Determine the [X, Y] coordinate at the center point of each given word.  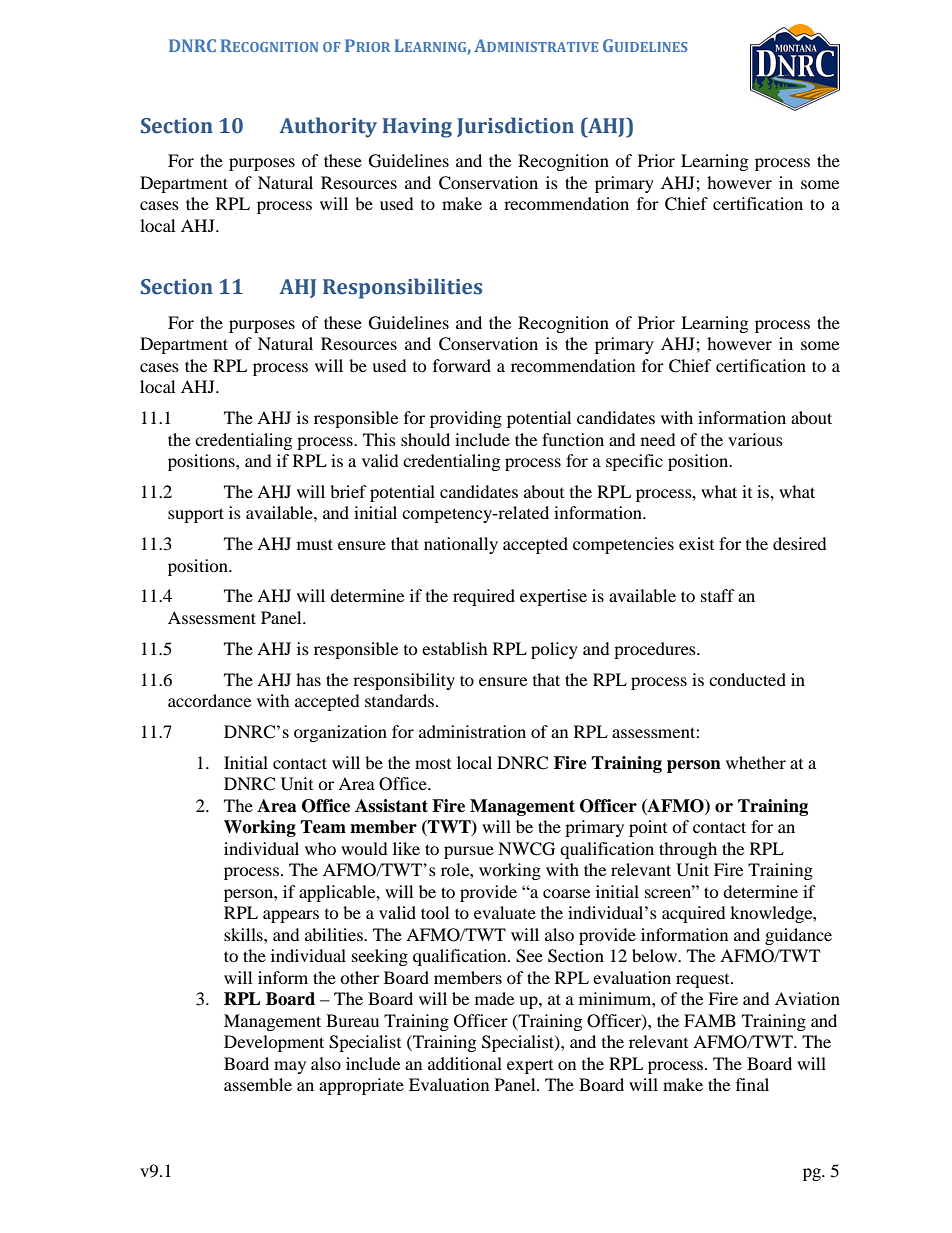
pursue [469, 852]
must [315, 544]
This [379, 439]
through [688, 850]
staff [718, 595]
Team [323, 827]
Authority [328, 127]
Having [417, 128]
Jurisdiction [515, 127]
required [484, 597]
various [755, 439]
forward [462, 365]
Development [274, 1043]
